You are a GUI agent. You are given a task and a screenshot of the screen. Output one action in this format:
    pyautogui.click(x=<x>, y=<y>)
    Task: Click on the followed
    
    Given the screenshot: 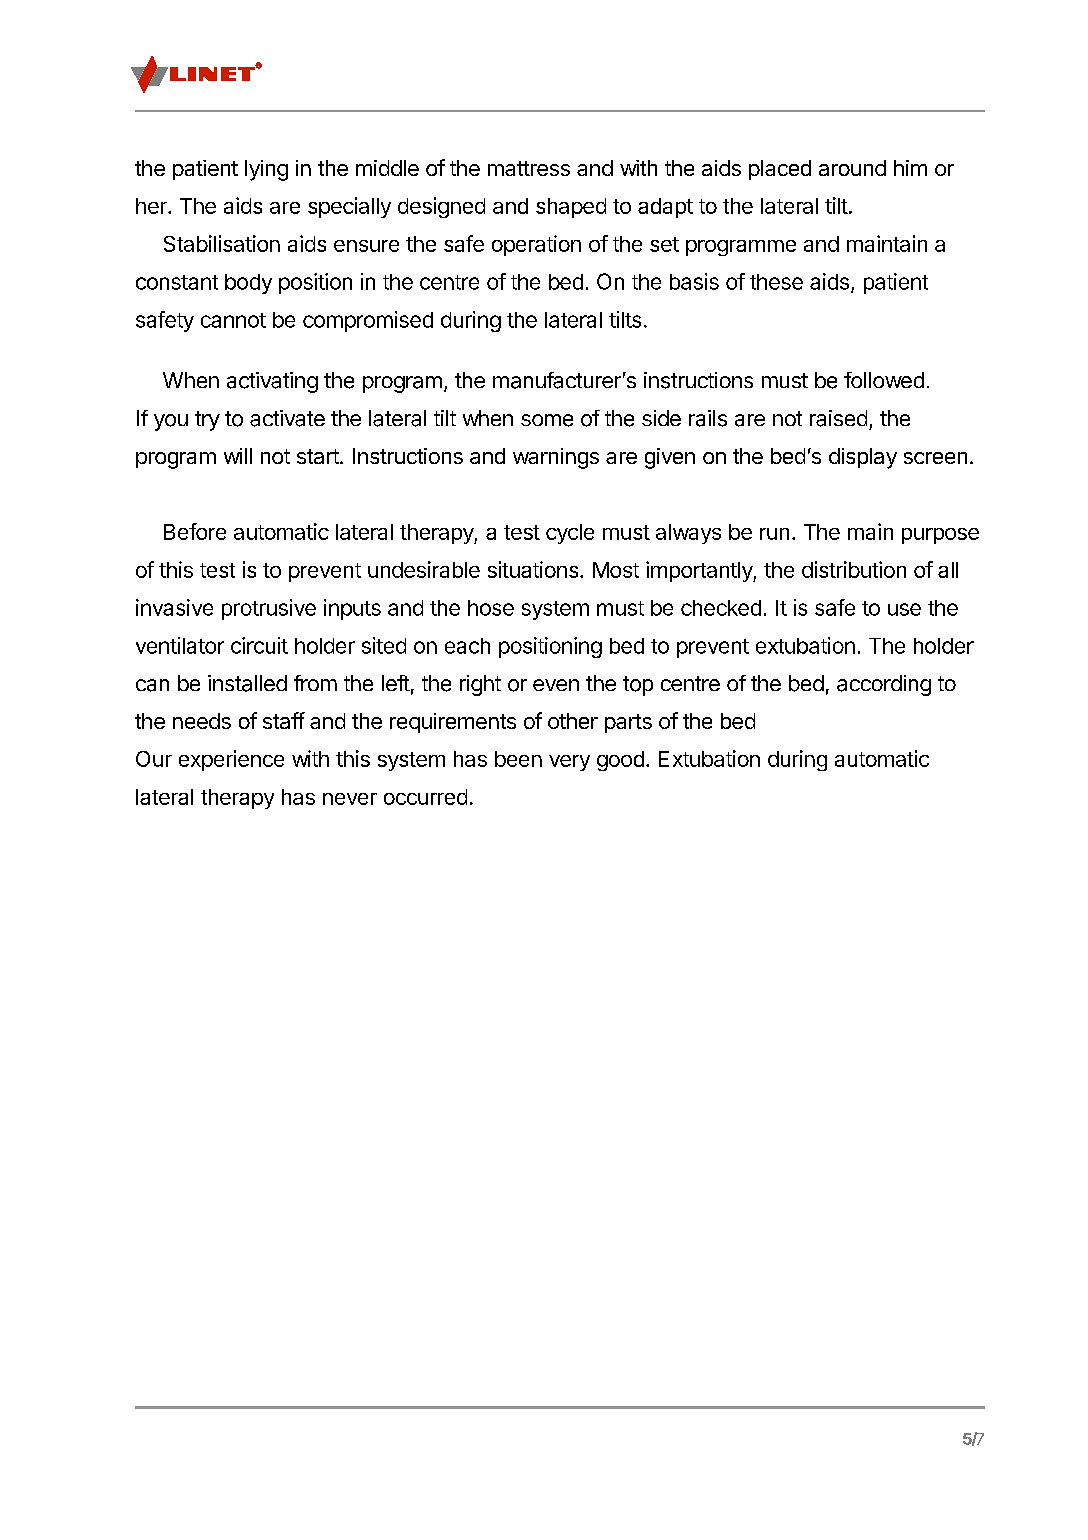 What is the action you would take?
    pyautogui.click(x=884, y=380)
